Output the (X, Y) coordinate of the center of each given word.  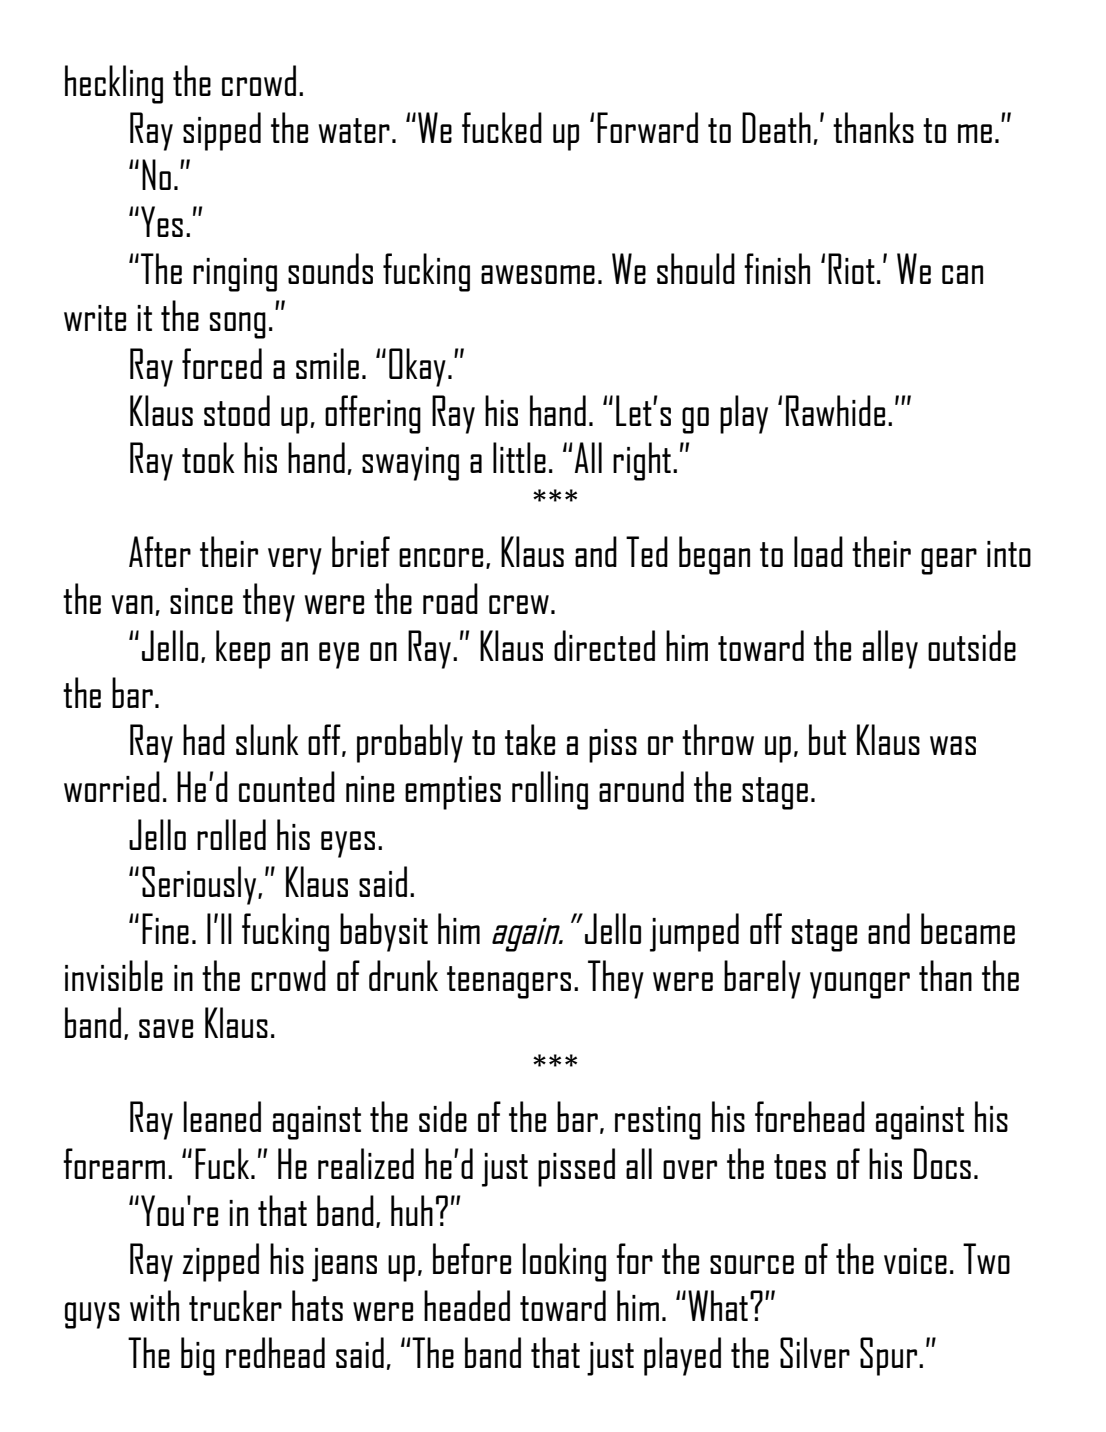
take (530, 739)
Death (776, 127)
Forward (647, 127)
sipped (222, 131)
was (953, 745)
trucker (235, 1305)
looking (564, 1262)
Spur (890, 1356)
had (204, 739)
